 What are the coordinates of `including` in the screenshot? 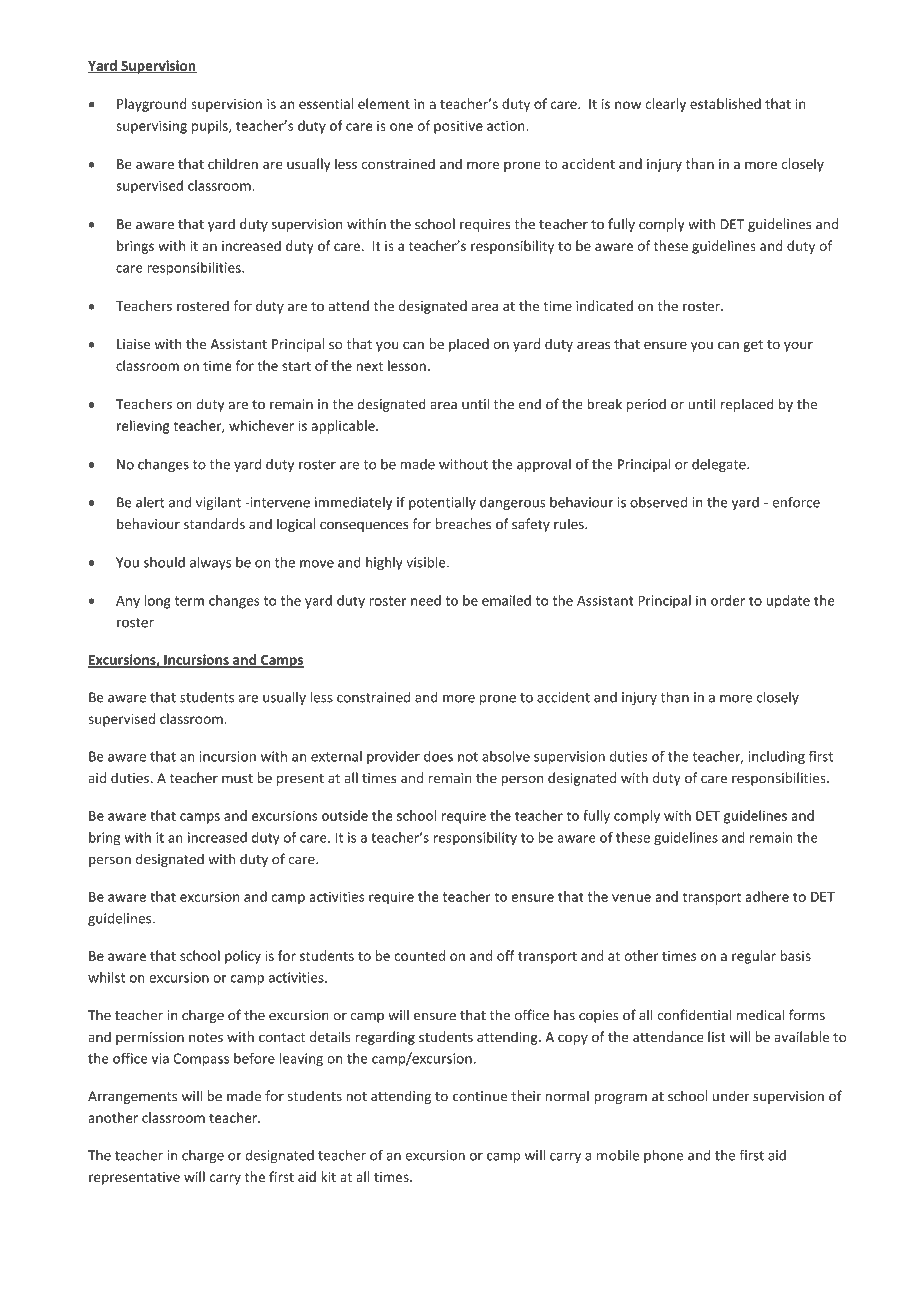 It's located at (777, 757).
